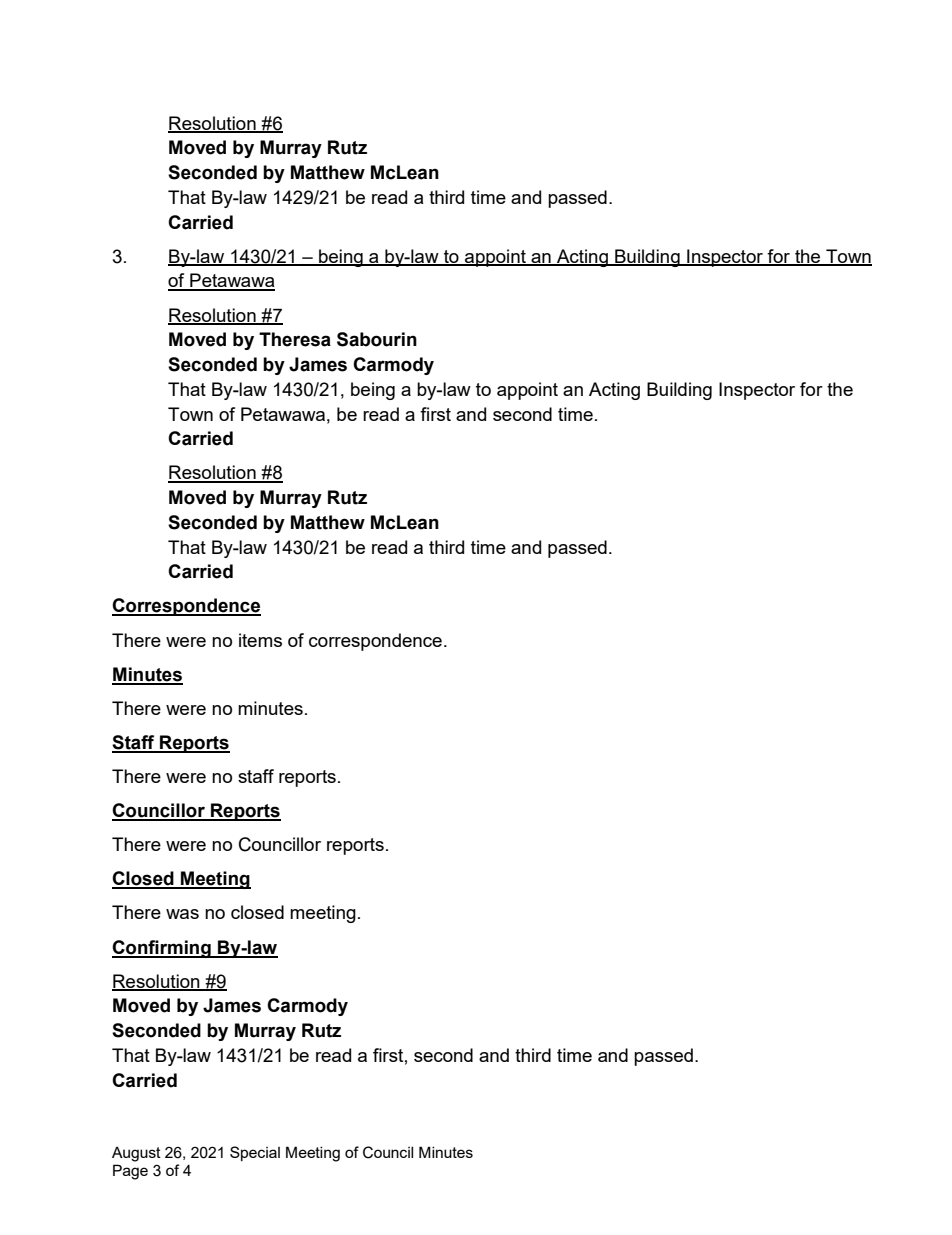 The image size is (952, 1235). Describe the element at coordinates (130, 1172) in the document. I see `Page` at that location.
